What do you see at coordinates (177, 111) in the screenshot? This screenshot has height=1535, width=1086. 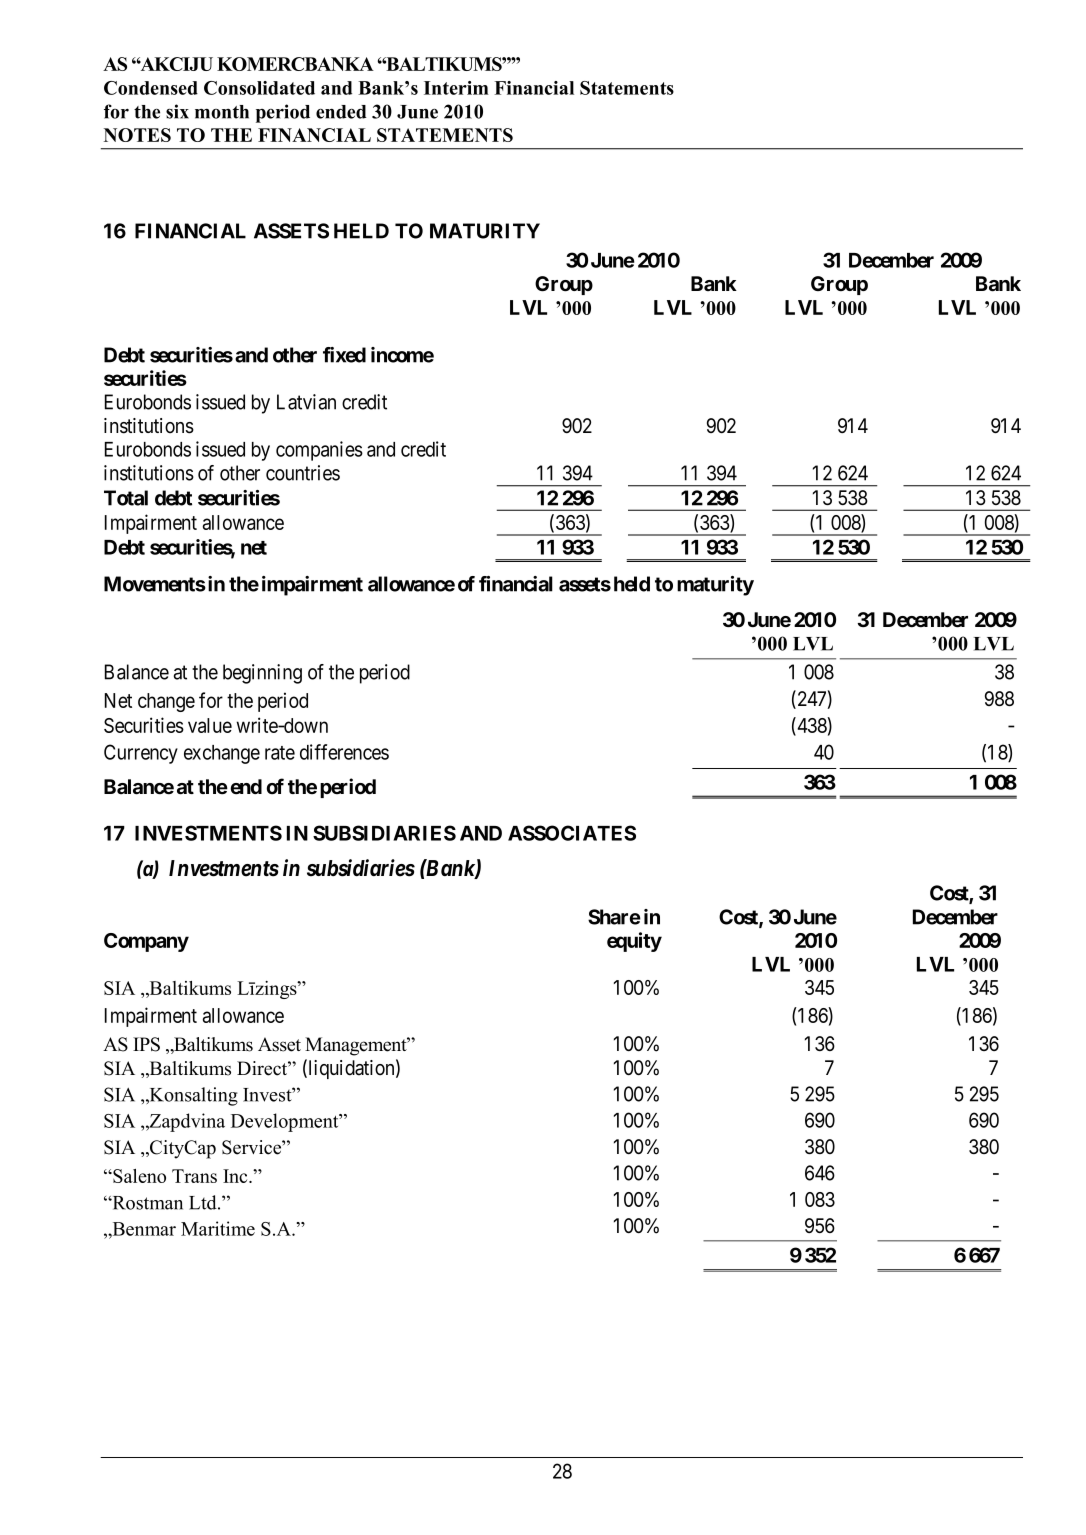 I see `six` at bounding box center [177, 111].
